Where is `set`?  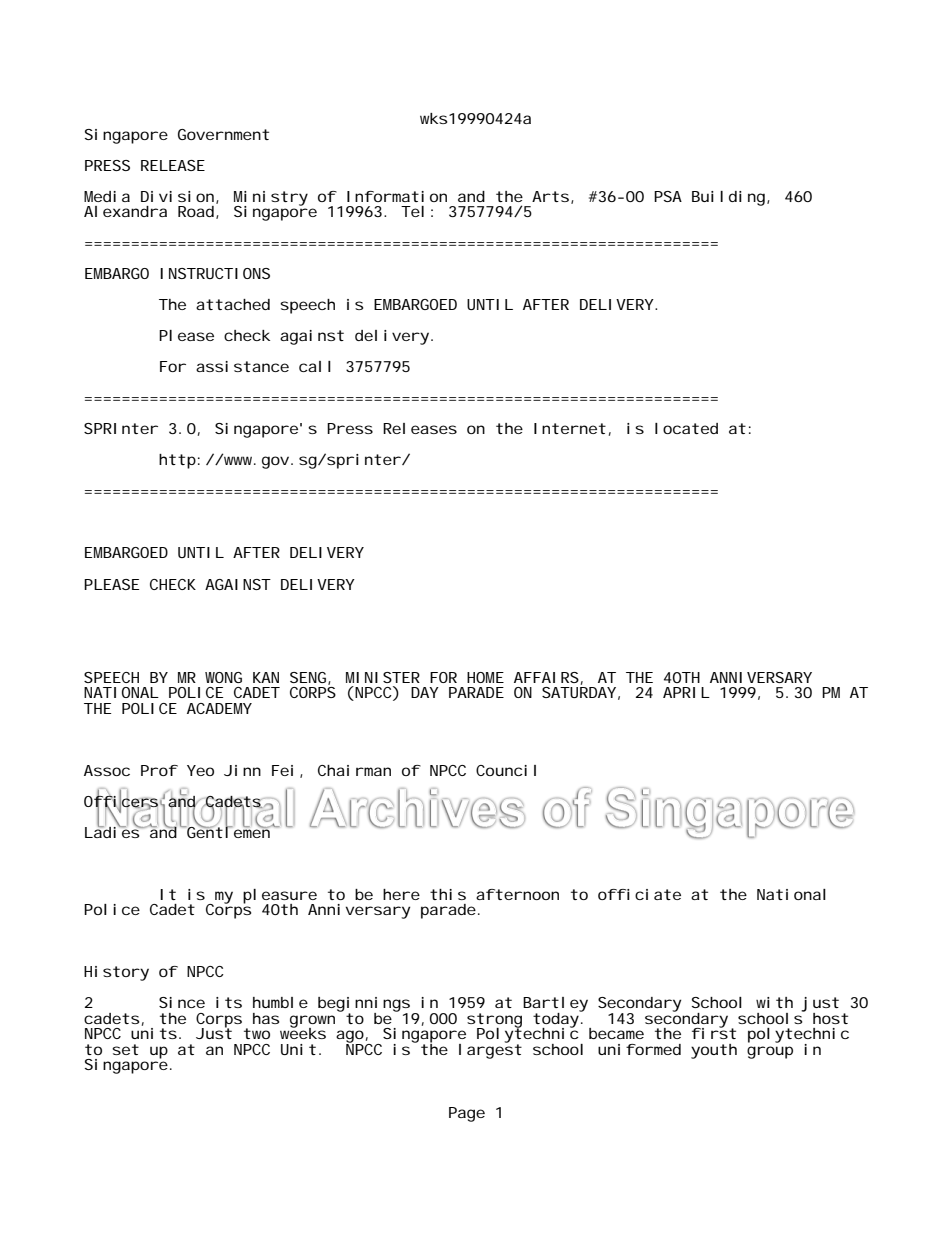 set is located at coordinates (125, 1049).
